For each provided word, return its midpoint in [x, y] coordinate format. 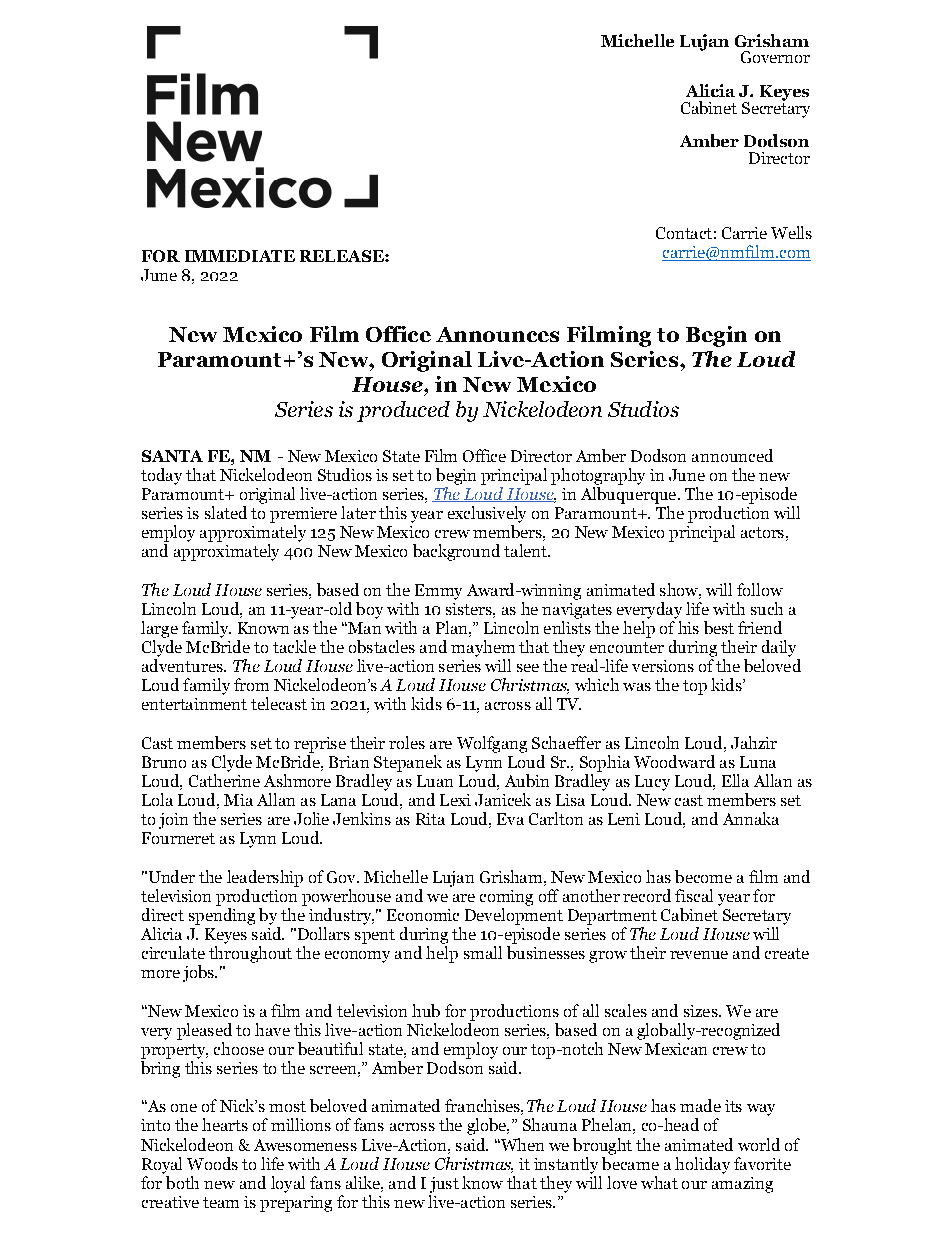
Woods [212, 1163]
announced [732, 455]
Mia [238, 800]
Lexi [455, 800]
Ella [735, 780]
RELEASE [343, 256]
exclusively [487, 514]
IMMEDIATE [240, 256]
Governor [775, 57]
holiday [702, 1165]
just [444, 1185]
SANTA [172, 456]
